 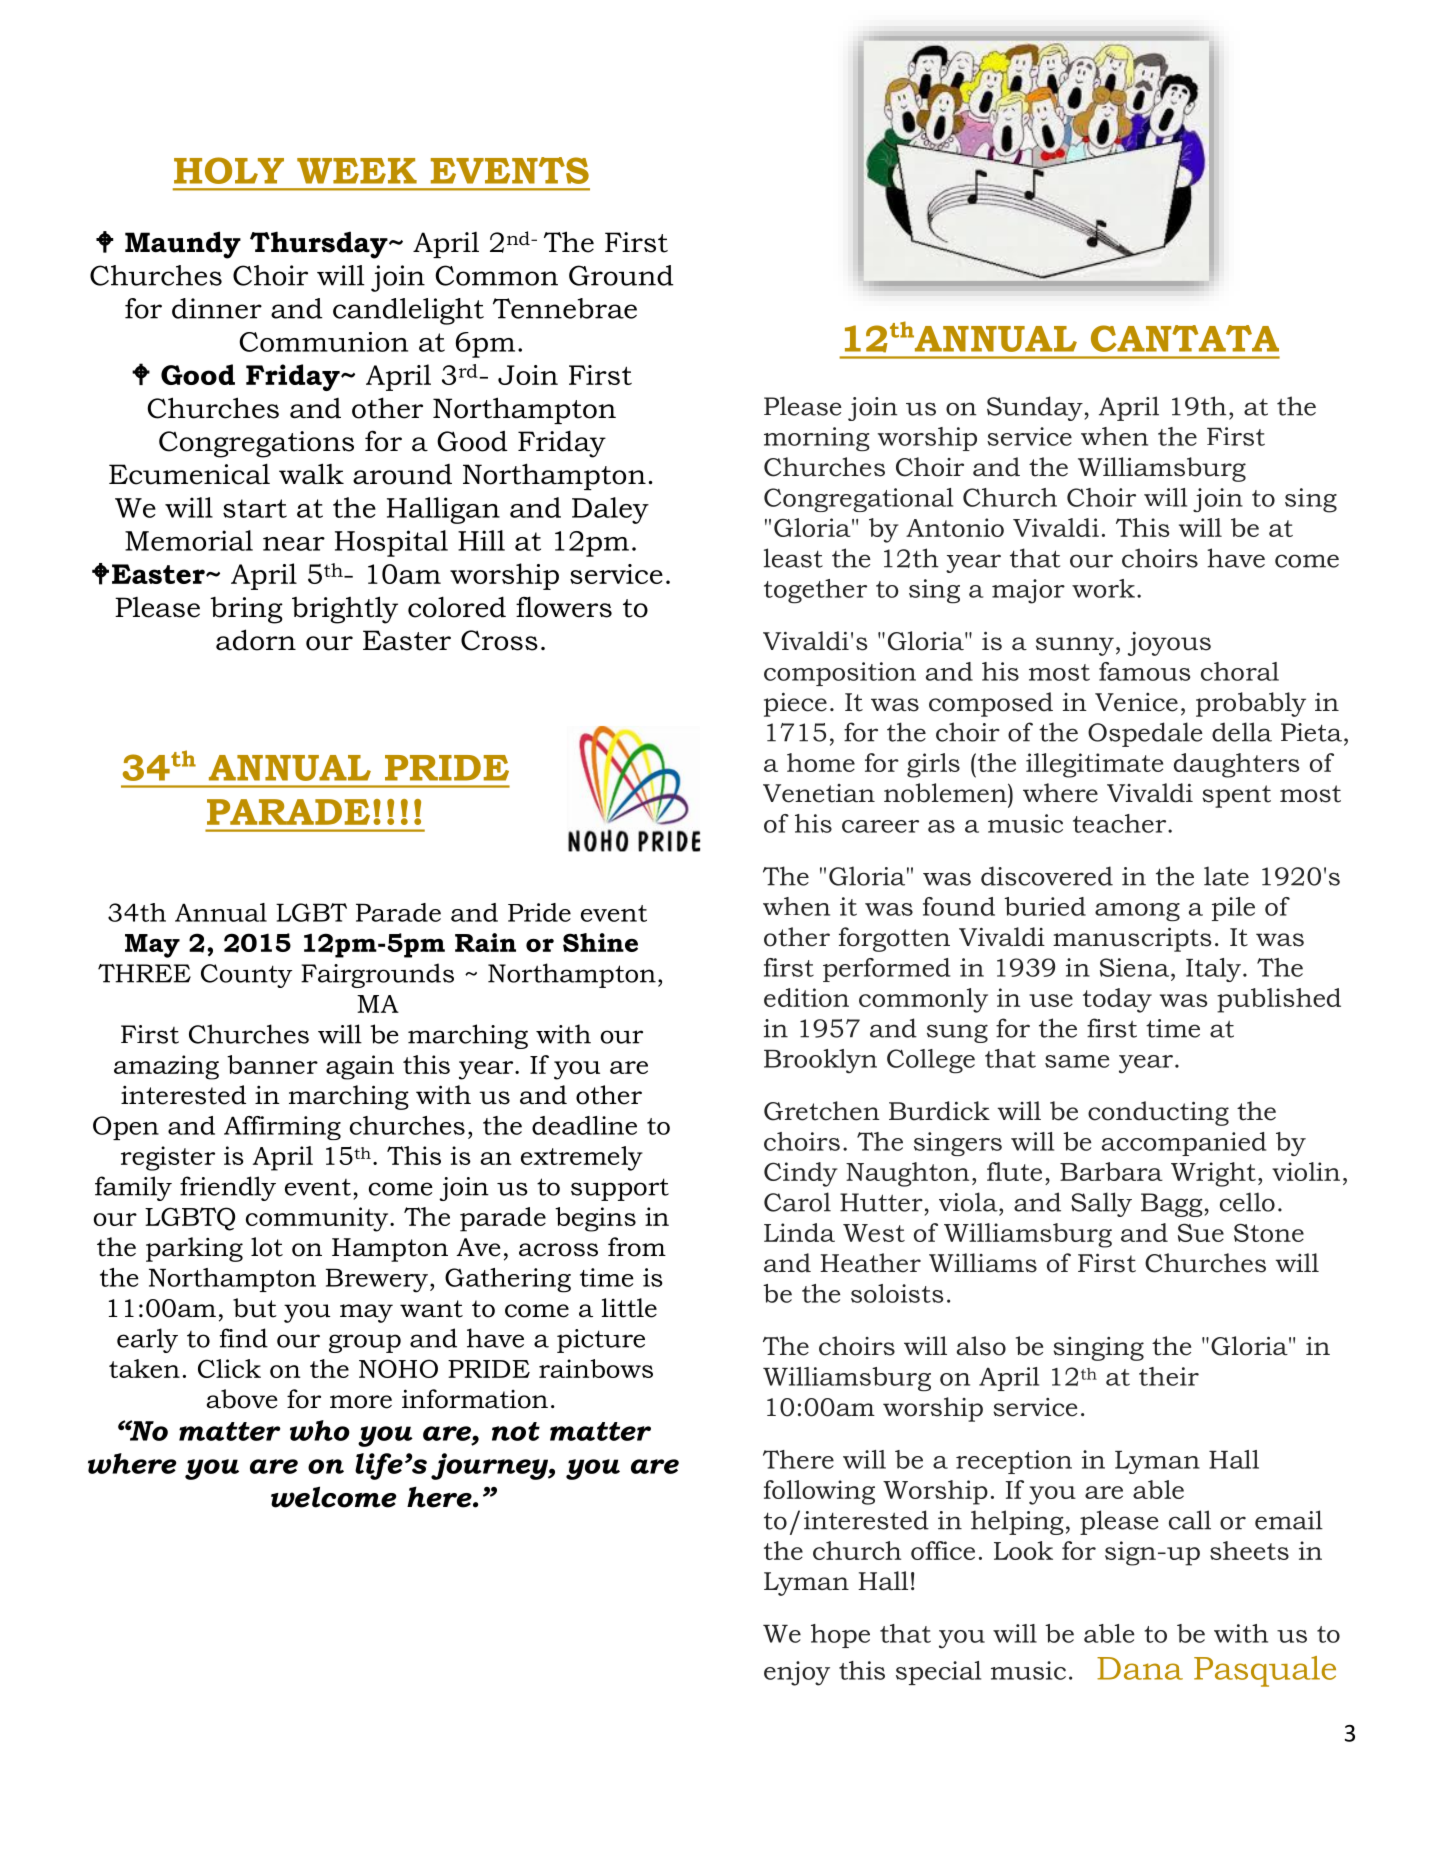 What do you see at coordinates (320, 245) in the image?
I see `Thursday` at bounding box center [320, 245].
